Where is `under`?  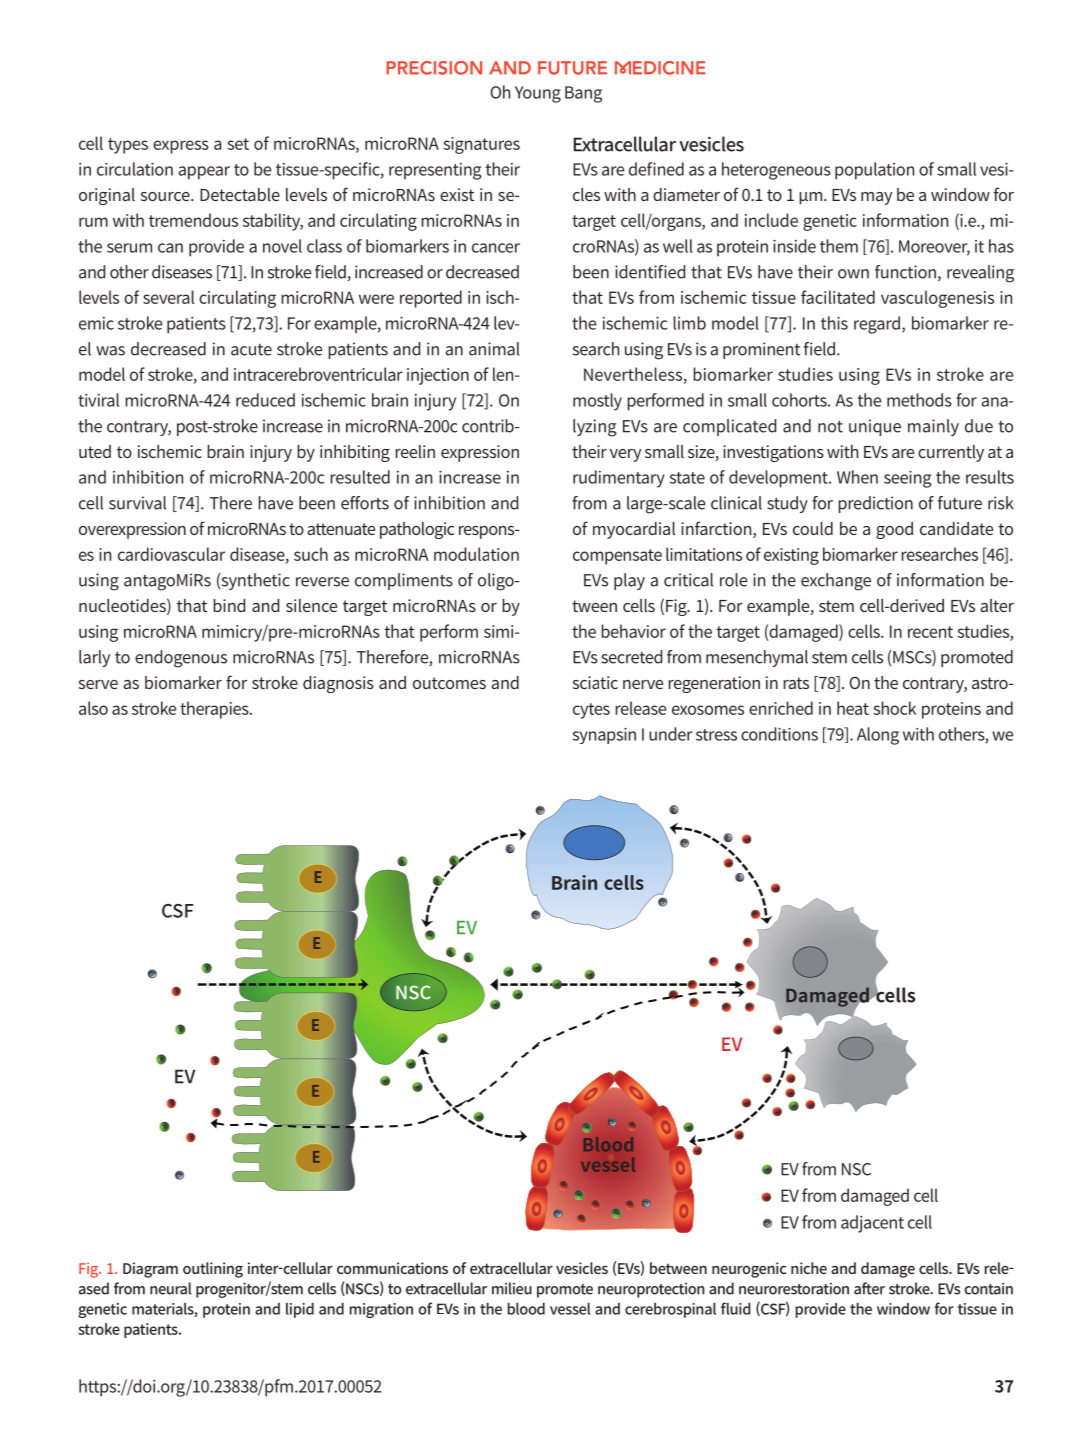
under is located at coordinates (670, 734).
